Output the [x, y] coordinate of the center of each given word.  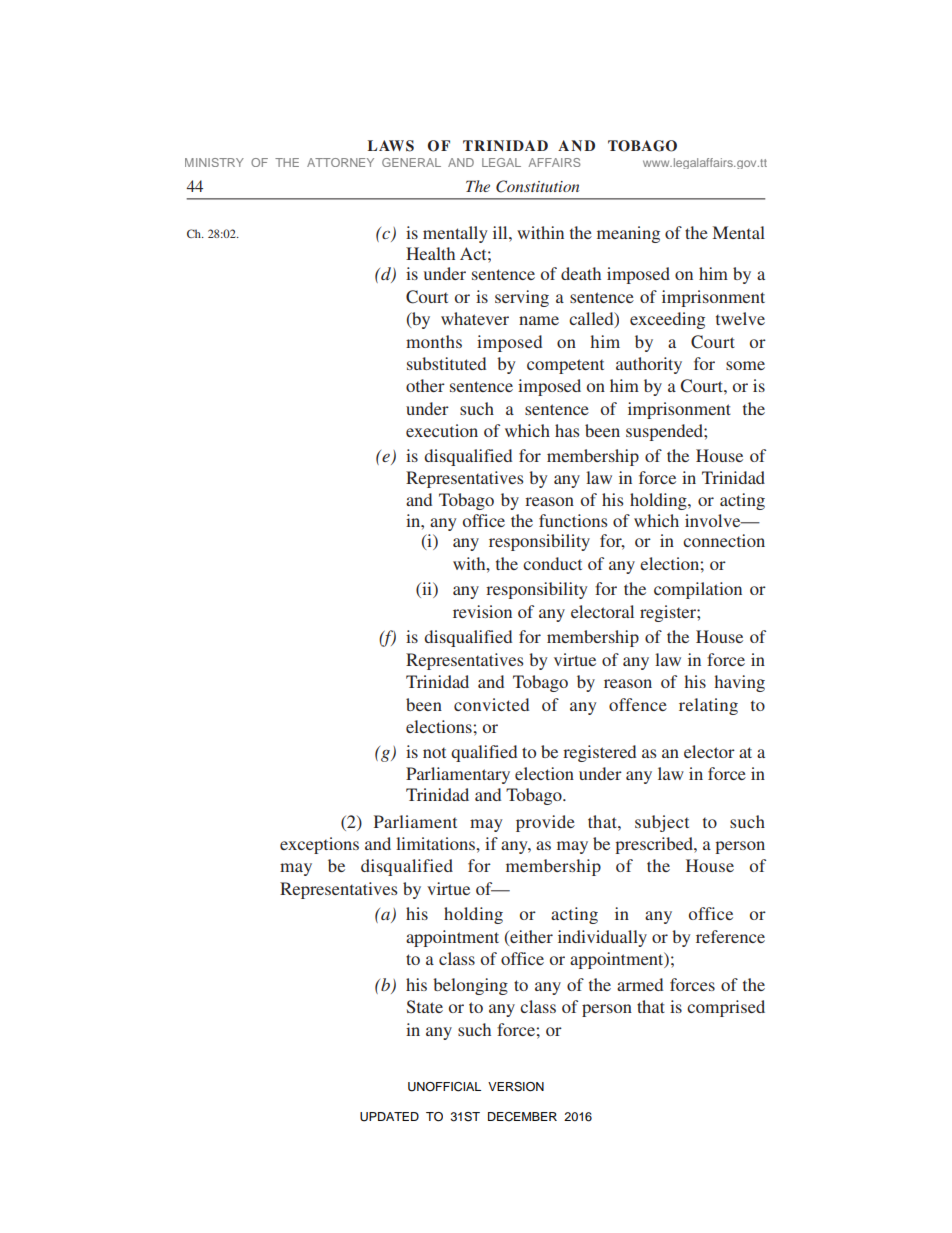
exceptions [319, 845]
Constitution [537, 186]
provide [545, 823]
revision [482, 611]
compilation [698, 590]
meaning [628, 234]
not [434, 752]
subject [662, 823]
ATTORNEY [340, 162]
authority [649, 365]
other [425, 385]
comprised [726, 1008]
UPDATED [389, 1117]
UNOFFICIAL [444, 1087]
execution [442, 430]
